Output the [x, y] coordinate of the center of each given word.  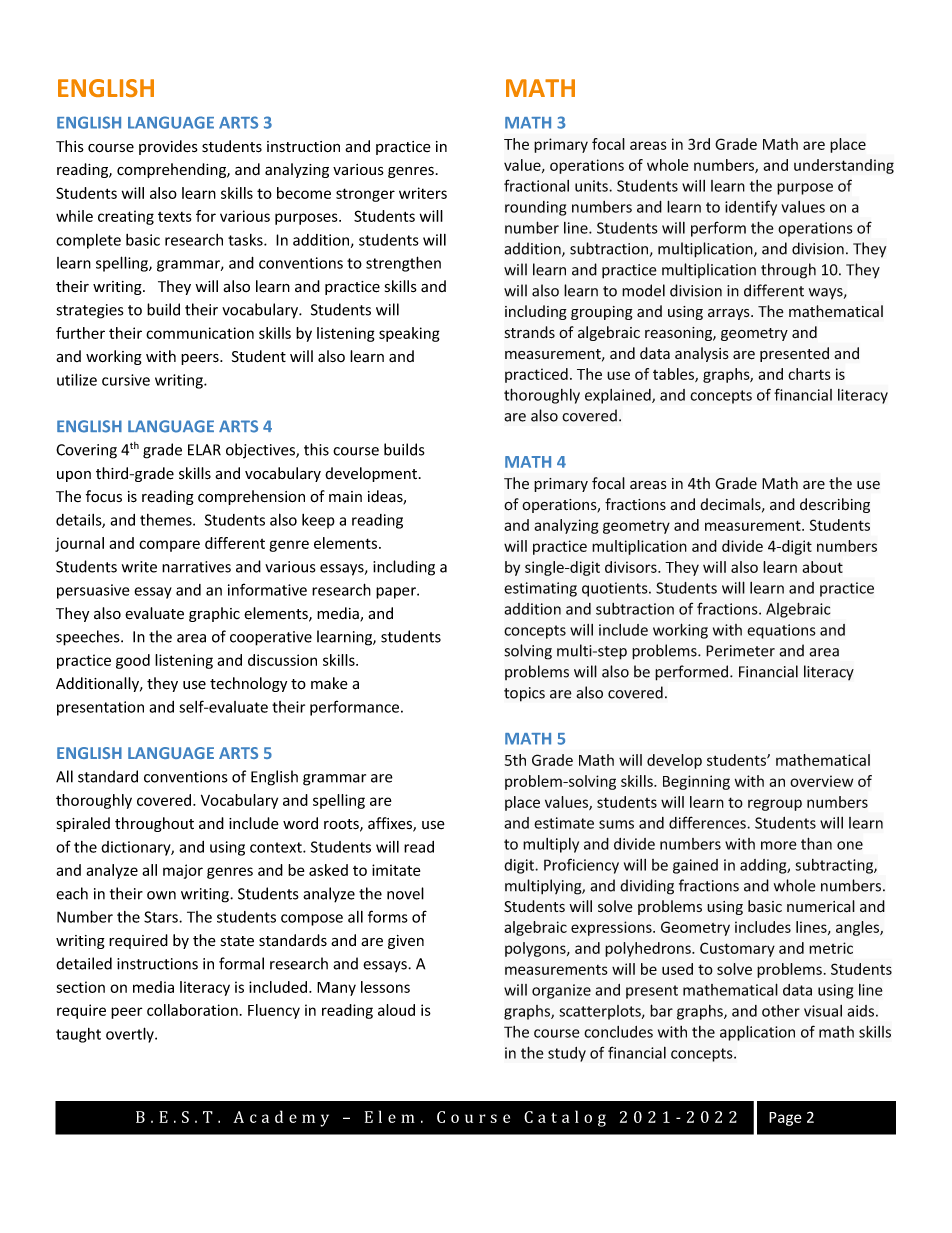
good [133, 661]
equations [781, 631]
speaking [409, 334]
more [779, 845]
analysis [702, 354]
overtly [131, 1035]
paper [397, 593]
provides [168, 147]
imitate [396, 870]
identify [751, 208]
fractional [536, 185]
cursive [126, 380]
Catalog [565, 1118]
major [183, 871]
